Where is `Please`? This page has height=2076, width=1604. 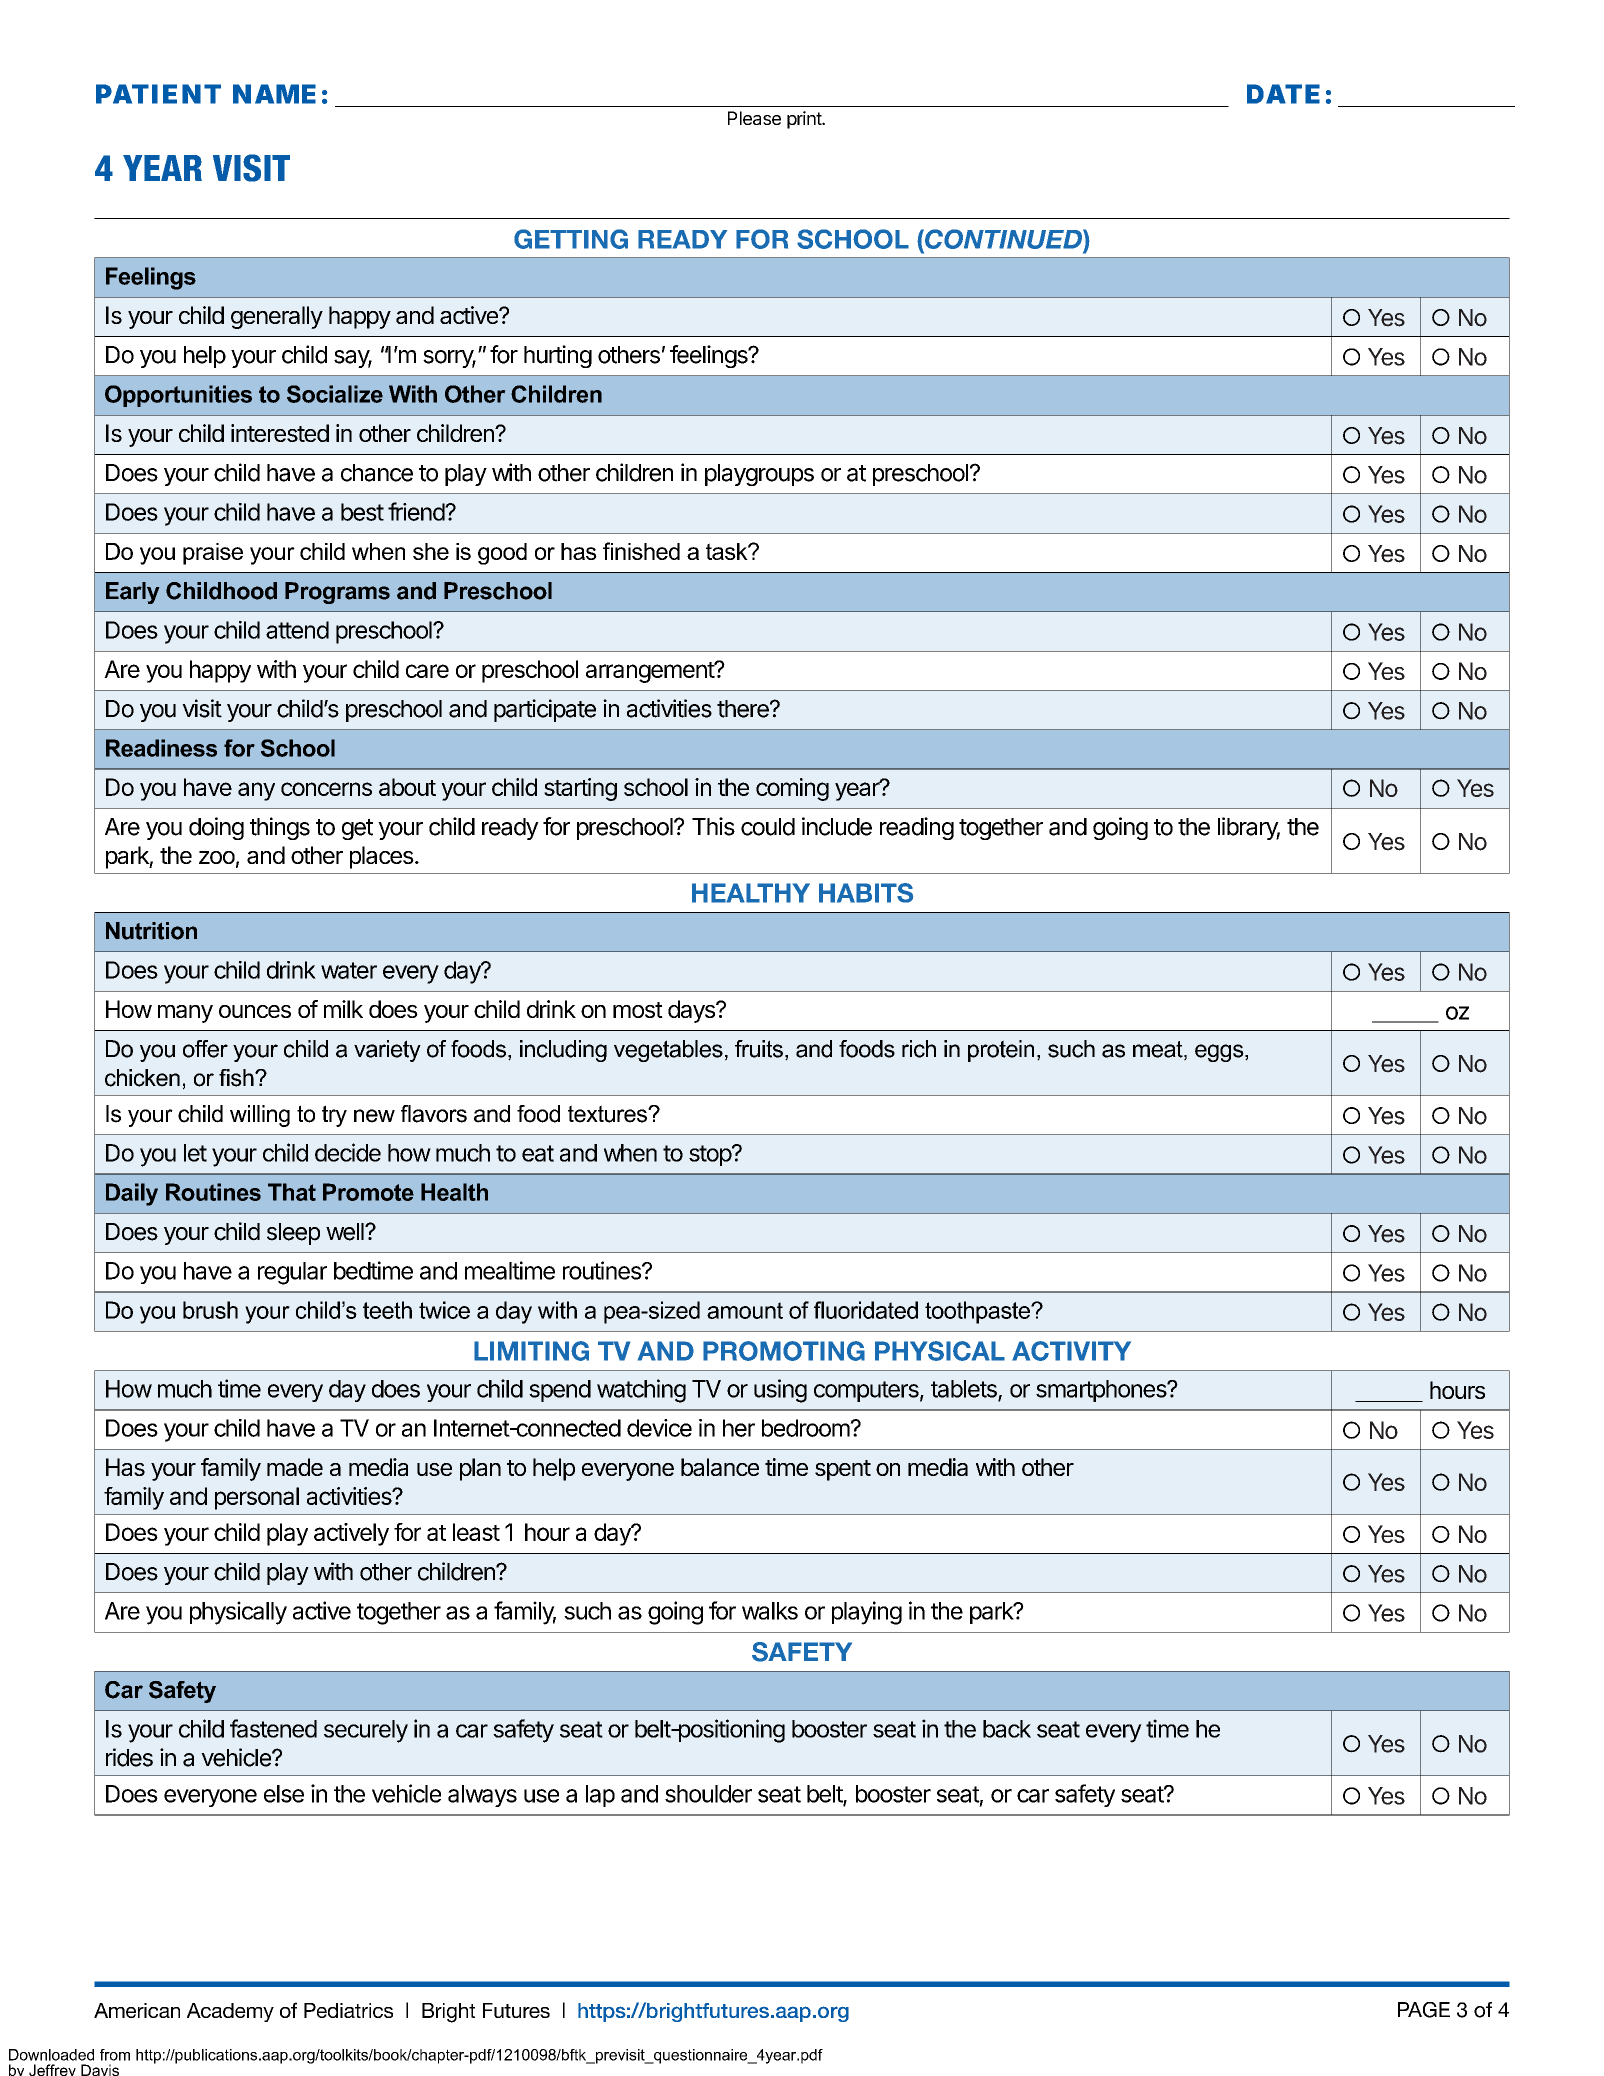
Please is located at coordinates (754, 118).
